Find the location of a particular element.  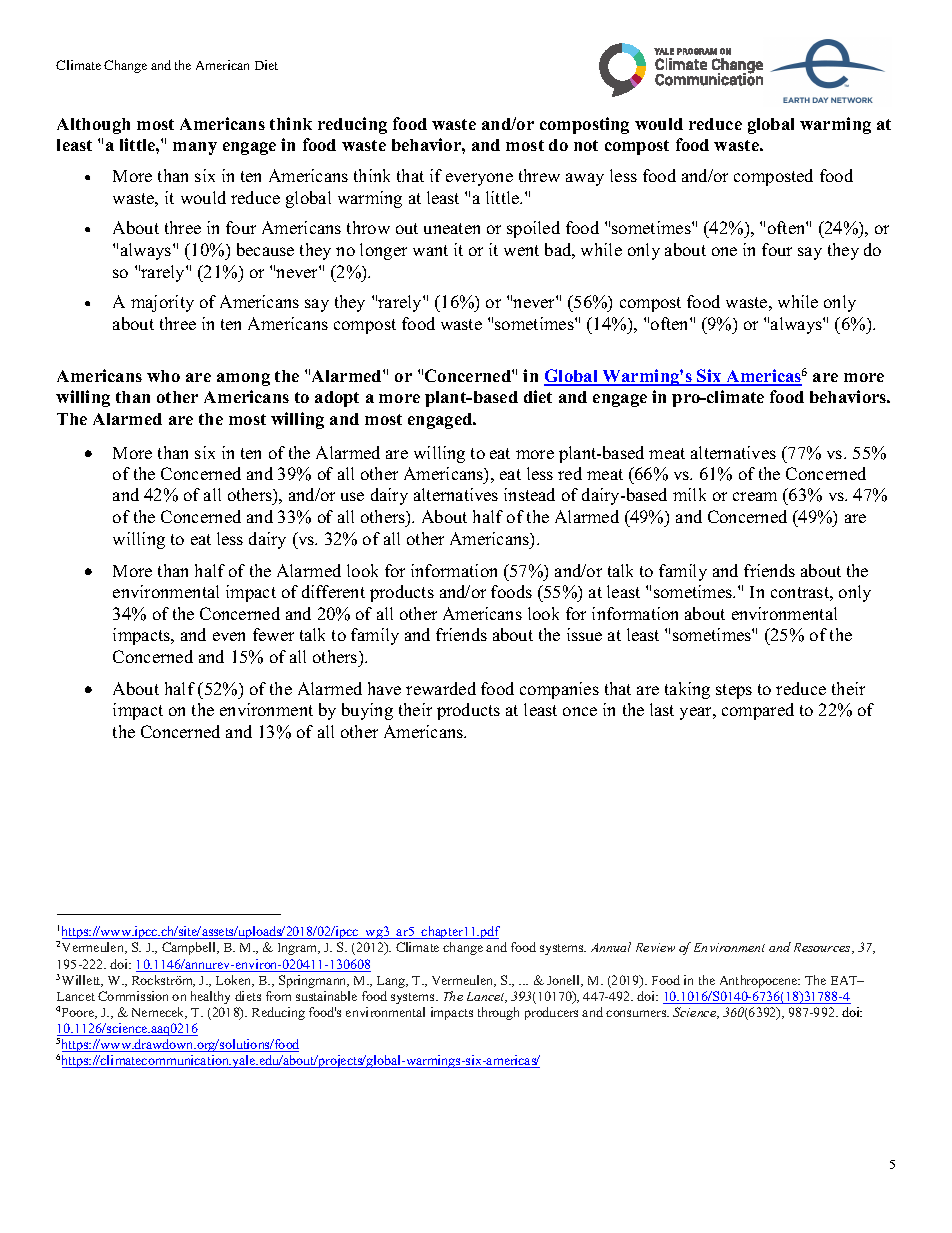

many is located at coordinates (195, 148).
